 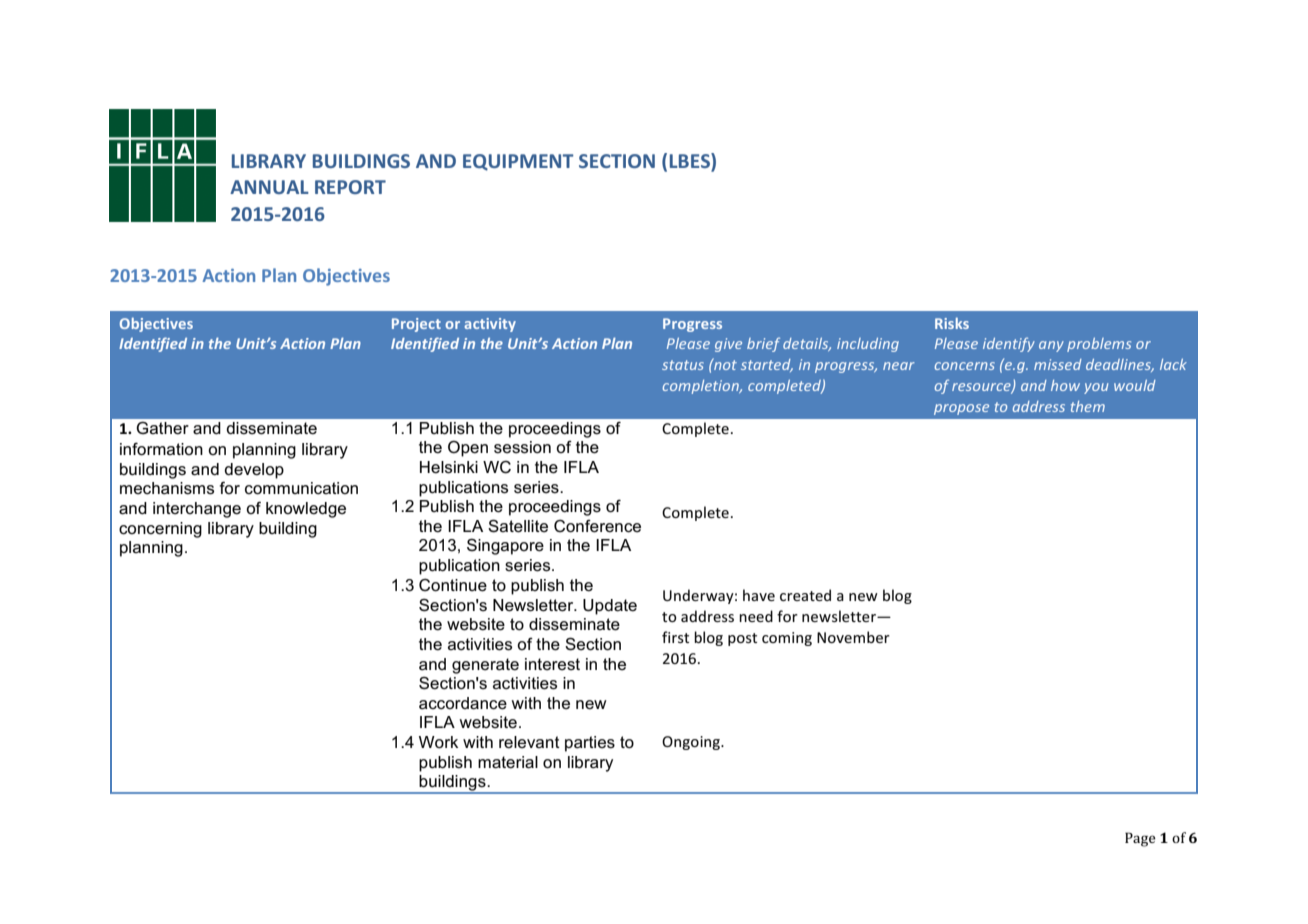 What do you see at coordinates (692, 743) in the image?
I see `Ongoing` at bounding box center [692, 743].
